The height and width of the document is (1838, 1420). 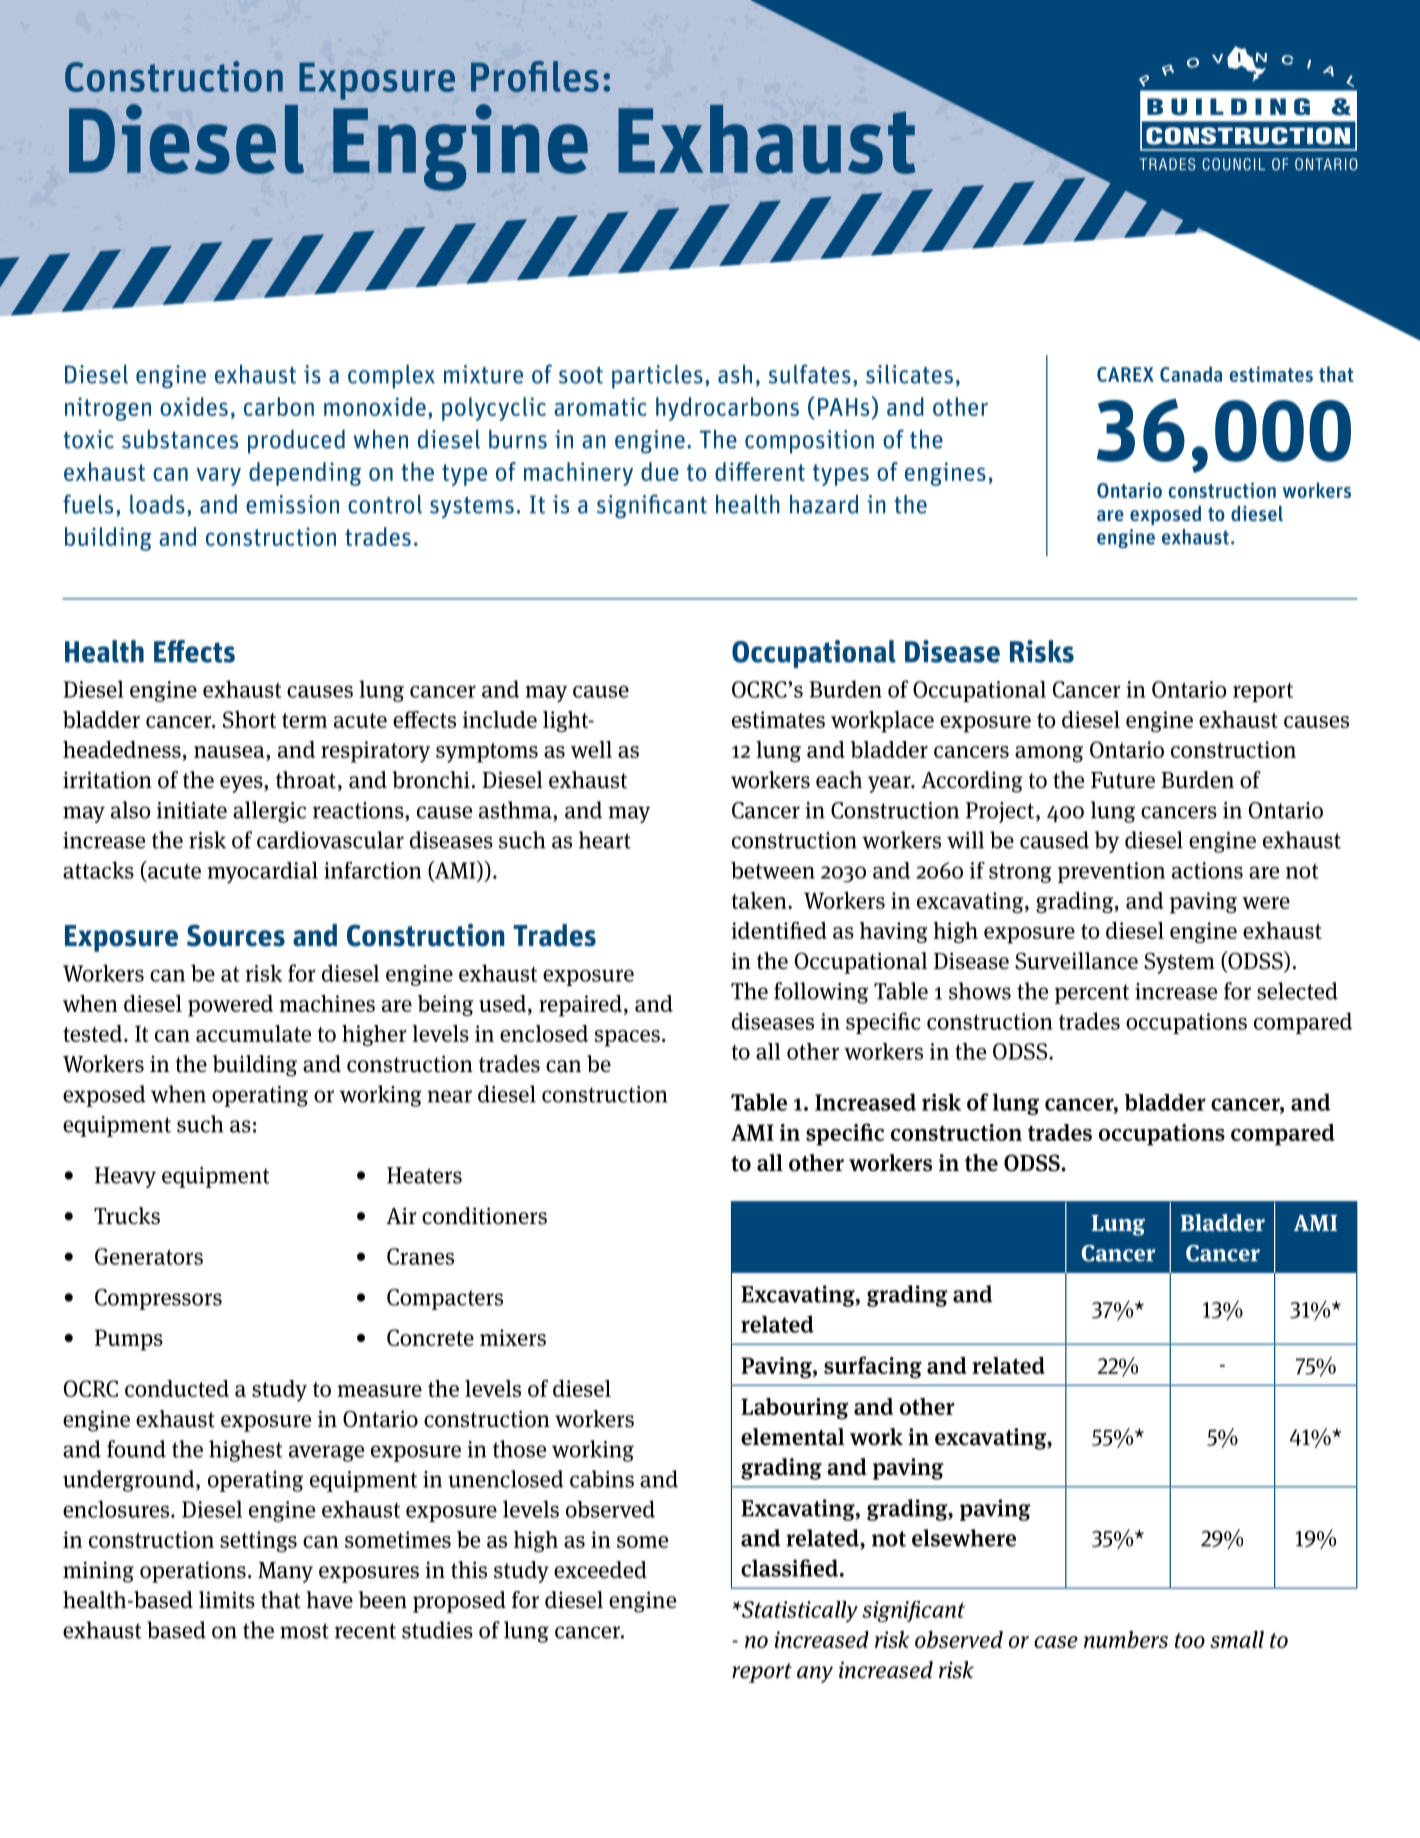 What do you see at coordinates (249, 719) in the document?
I see `Short` at bounding box center [249, 719].
